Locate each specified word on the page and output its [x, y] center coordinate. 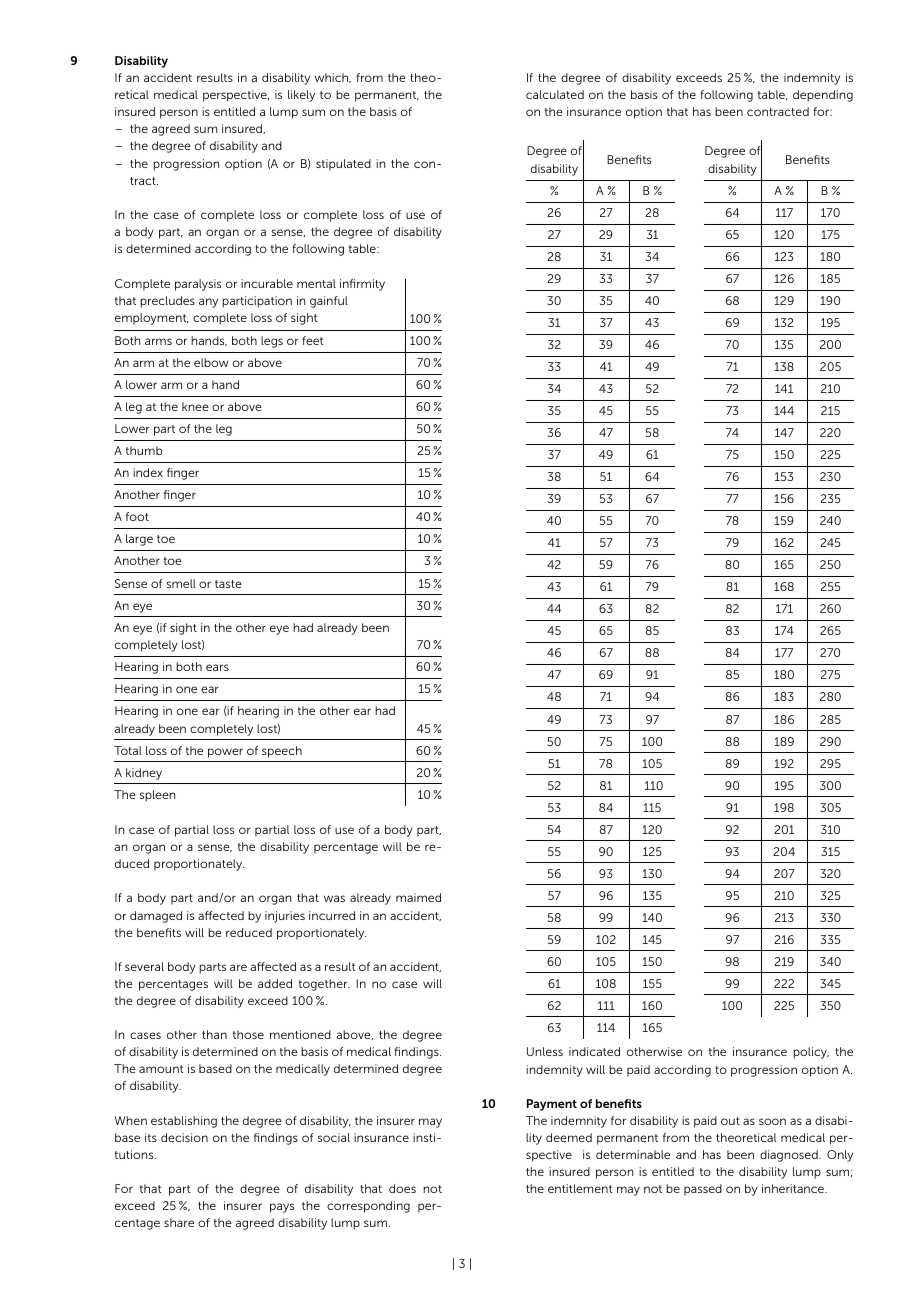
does [402, 1188]
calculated [555, 94]
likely [301, 96]
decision [184, 1137]
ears [217, 667]
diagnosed [790, 1156]
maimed [418, 897]
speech [282, 752]
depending [823, 96]
